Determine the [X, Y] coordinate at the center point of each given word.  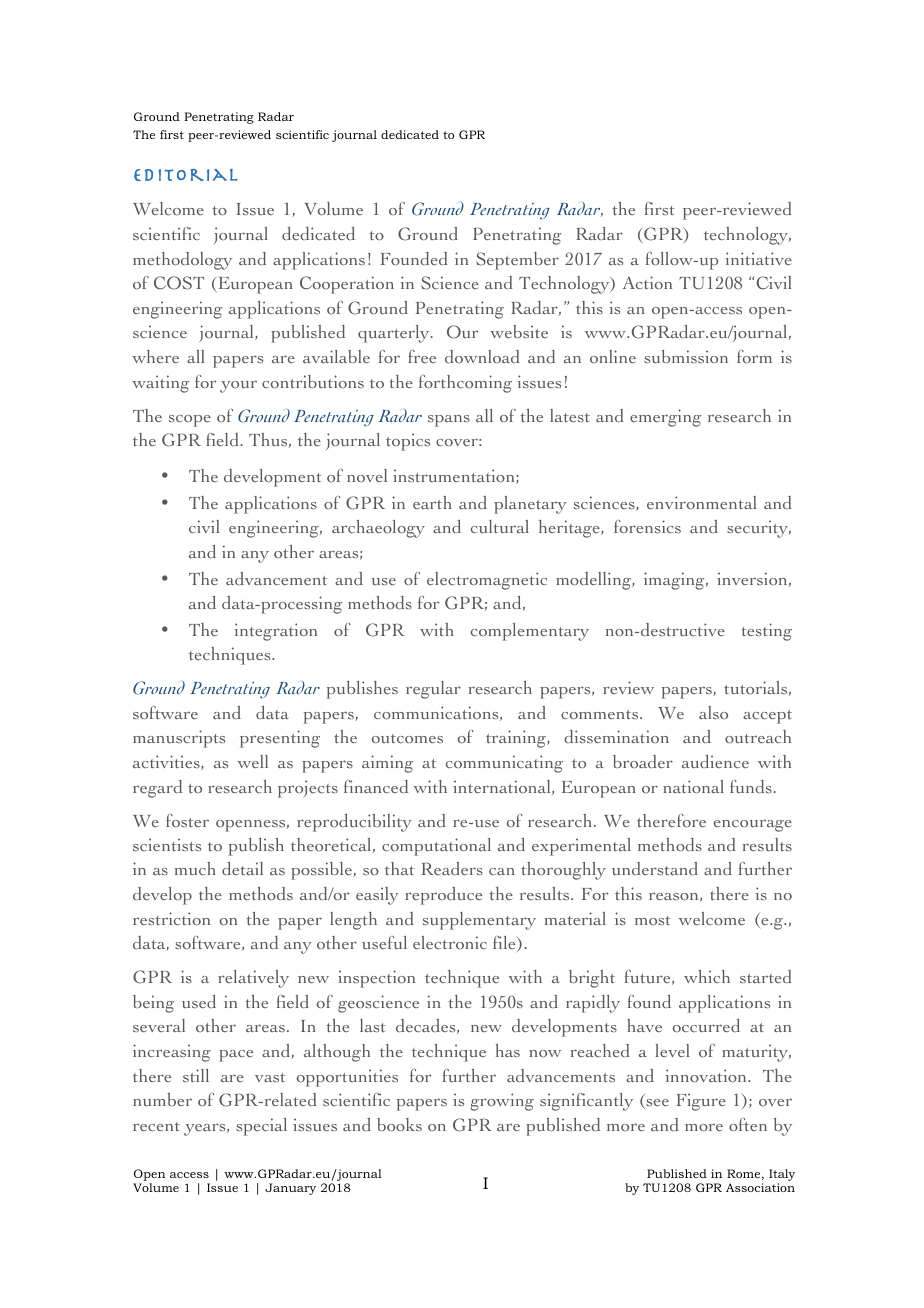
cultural [500, 526]
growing [502, 1102]
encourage [753, 825]
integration [276, 632]
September [517, 261]
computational [436, 847]
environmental [701, 502]
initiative [759, 258]
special [261, 1127]
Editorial [186, 174]
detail [242, 868]
